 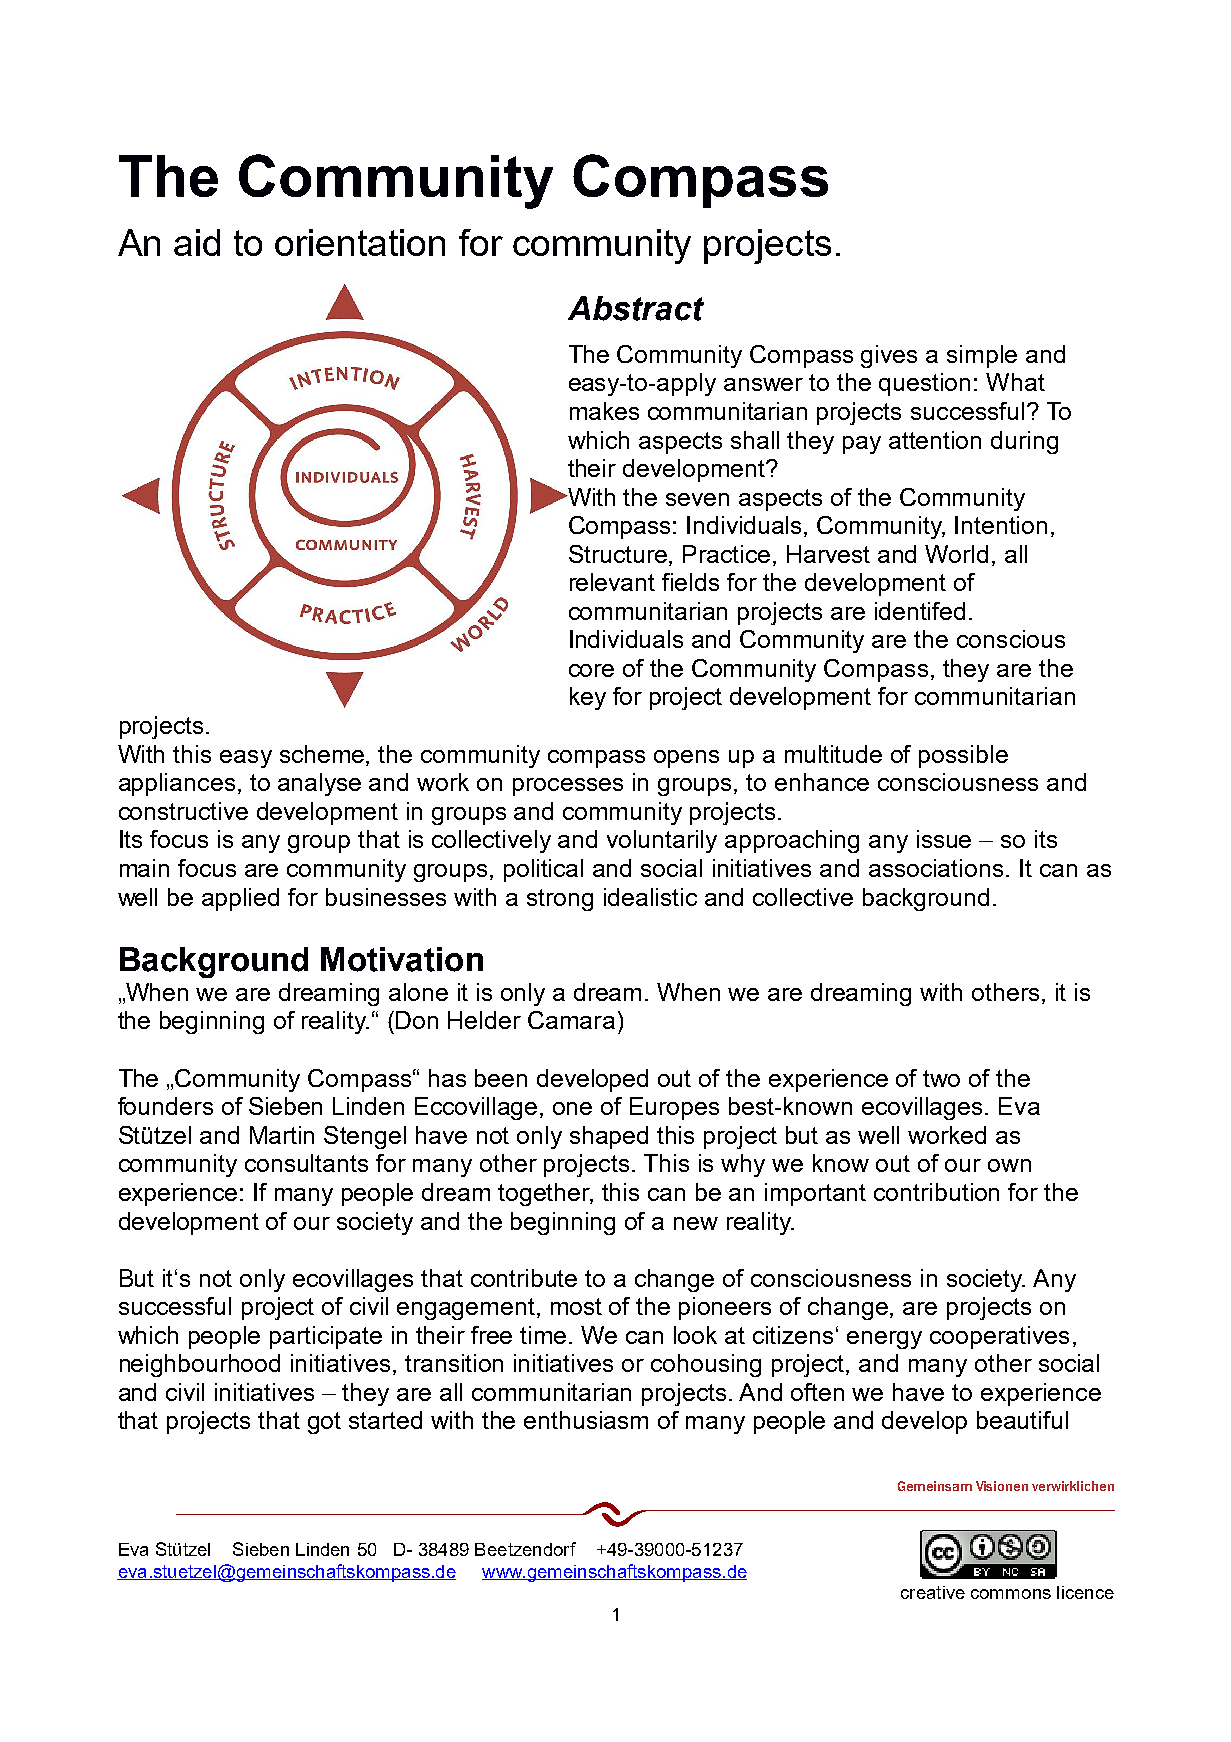 I want to click on Structure, so click(x=619, y=554).
